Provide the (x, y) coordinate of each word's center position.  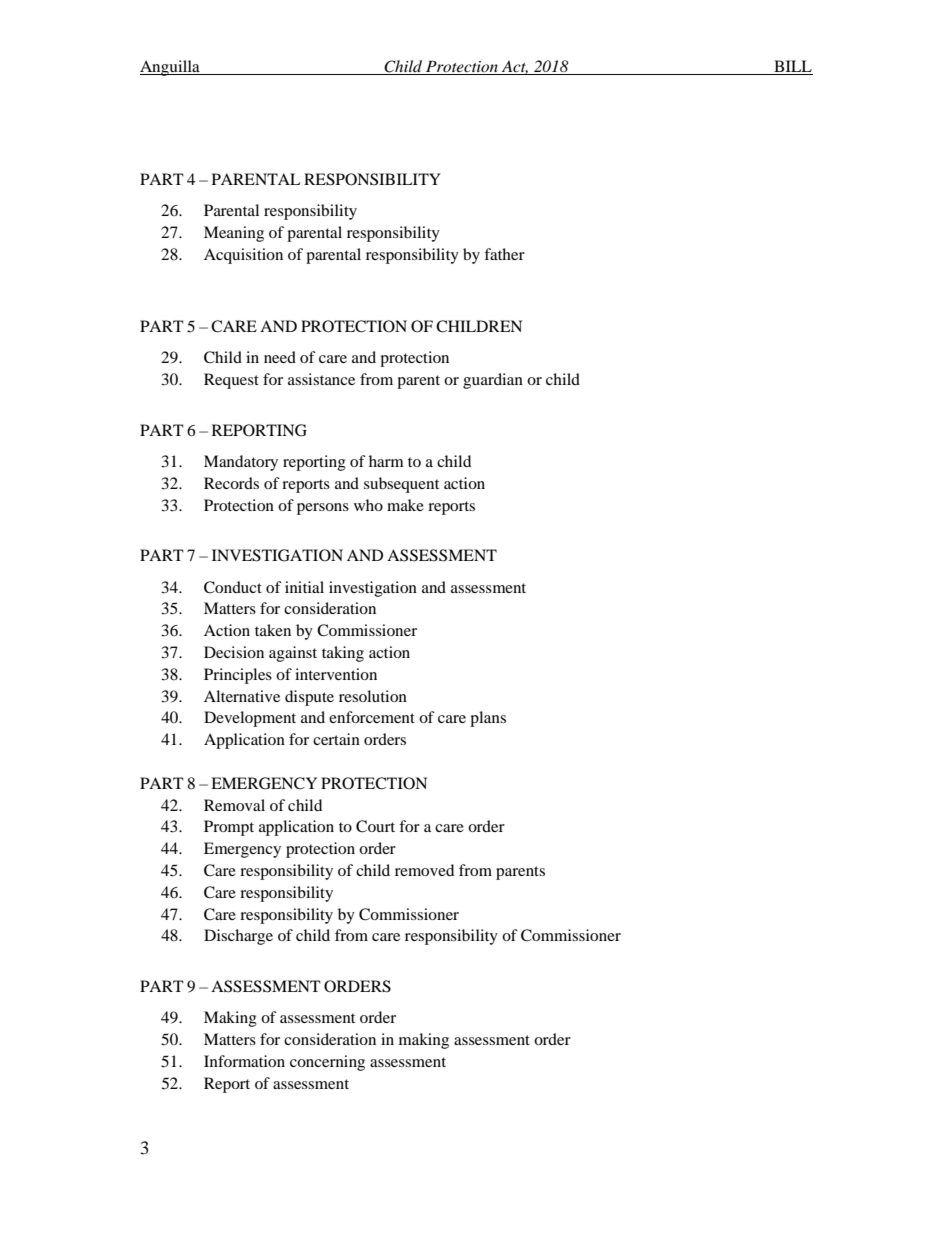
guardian (493, 381)
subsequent (401, 485)
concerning (327, 1063)
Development (250, 719)
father (504, 254)
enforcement (372, 717)
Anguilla (171, 68)
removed (424, 870)
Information (244, 1061)
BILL (793, 66)
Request (231, 381)
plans (488, 719)
